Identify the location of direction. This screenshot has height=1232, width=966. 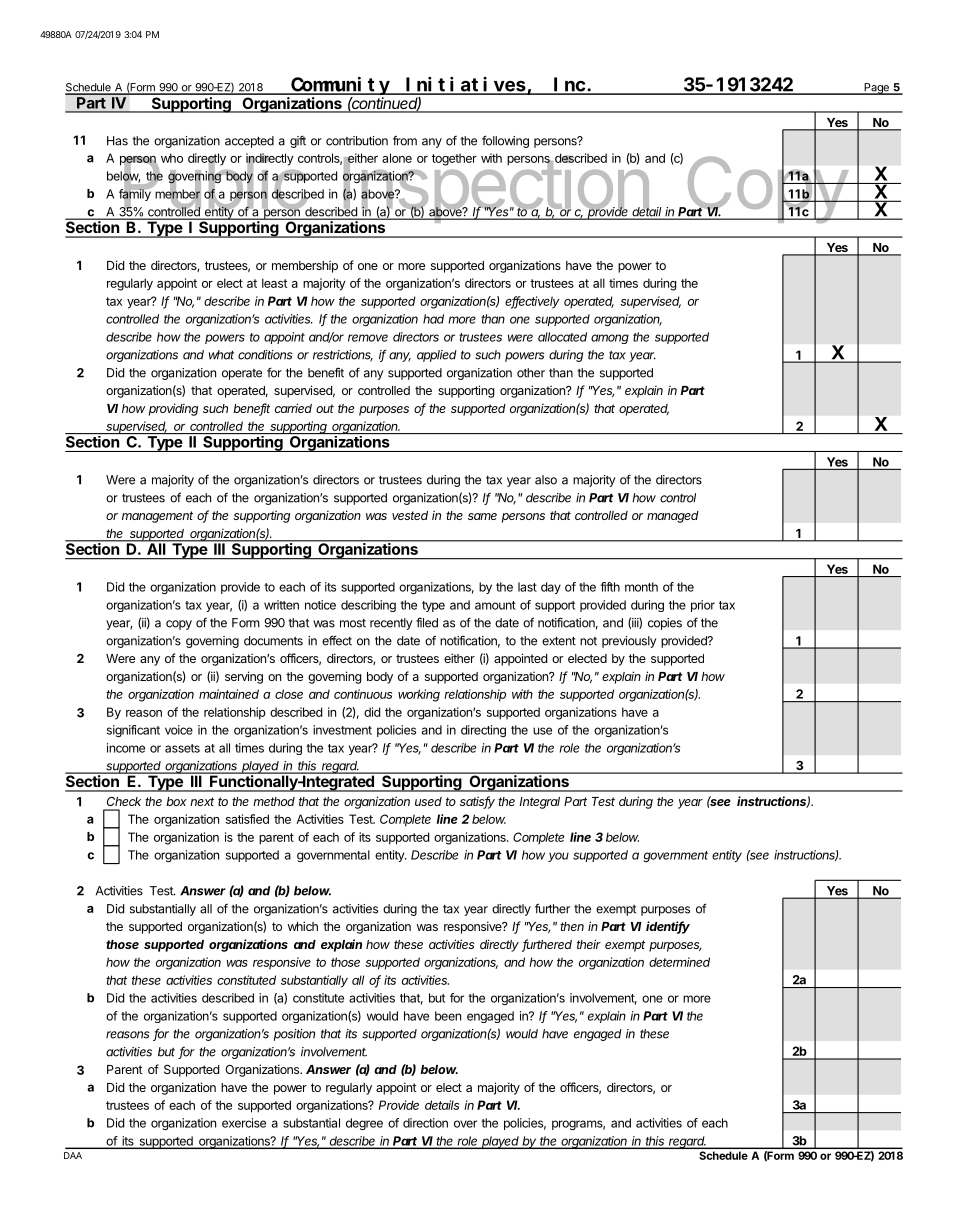
(425, 1123).
